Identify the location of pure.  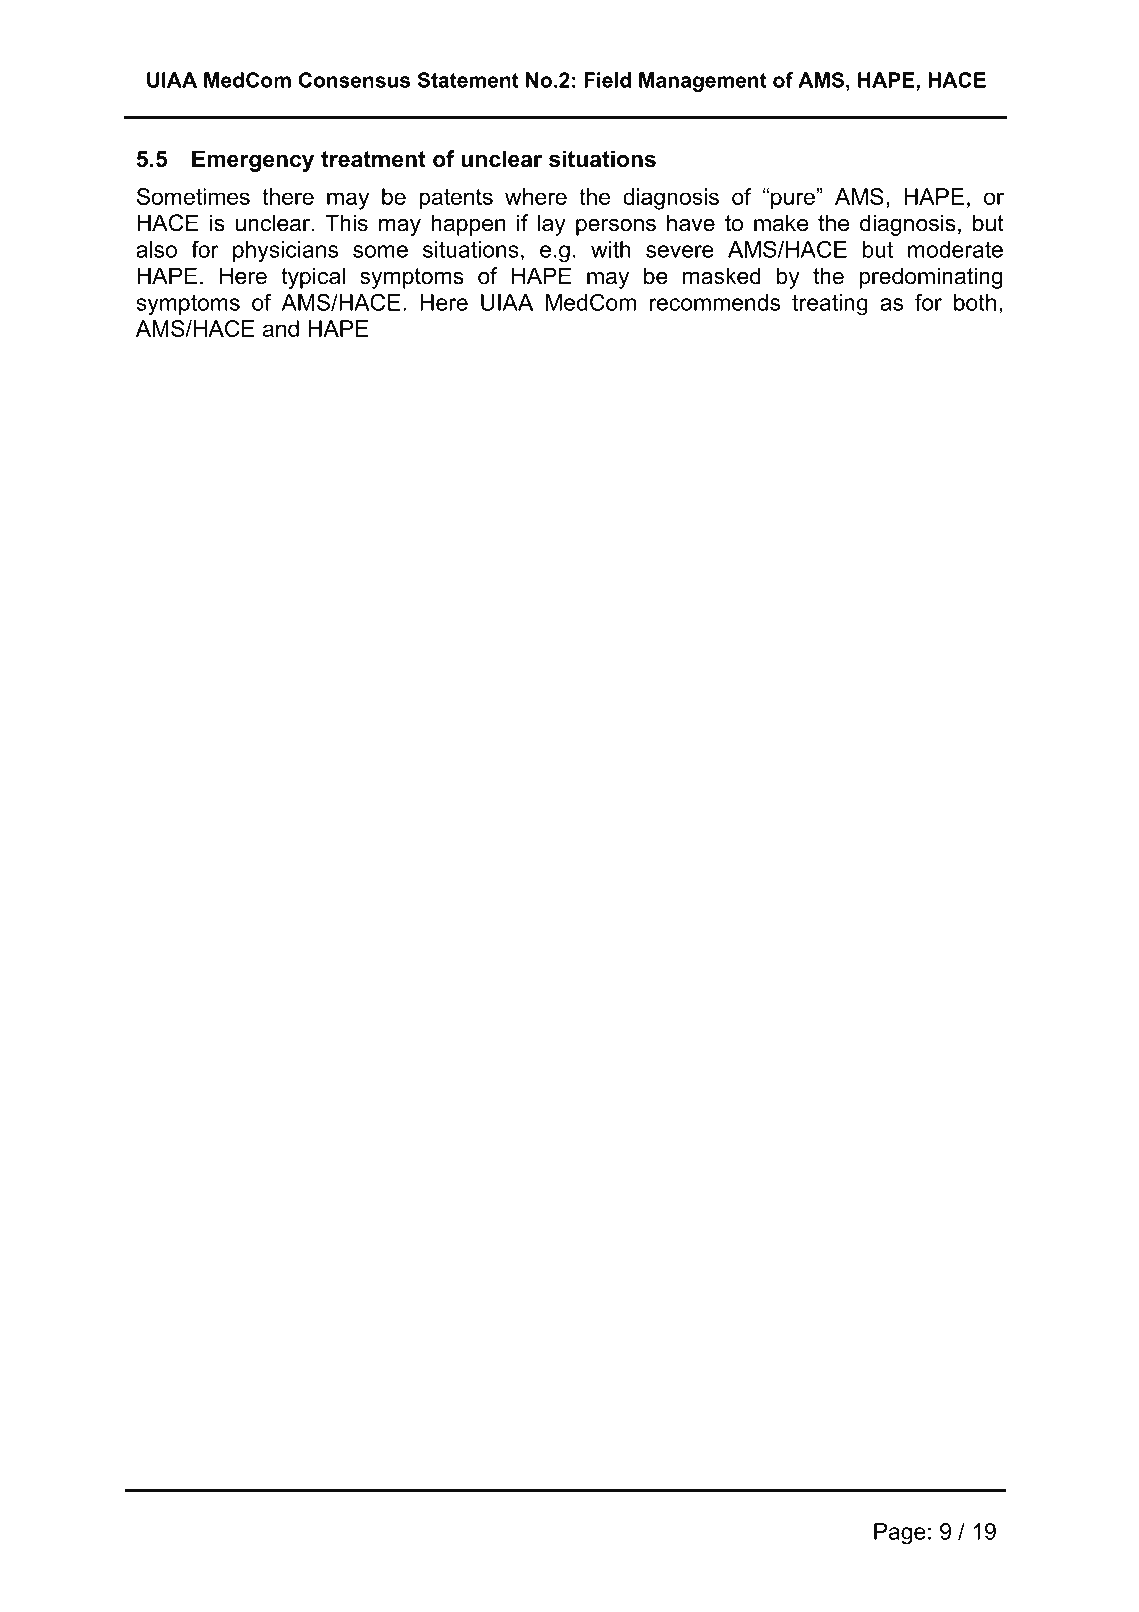
(793, 201).
